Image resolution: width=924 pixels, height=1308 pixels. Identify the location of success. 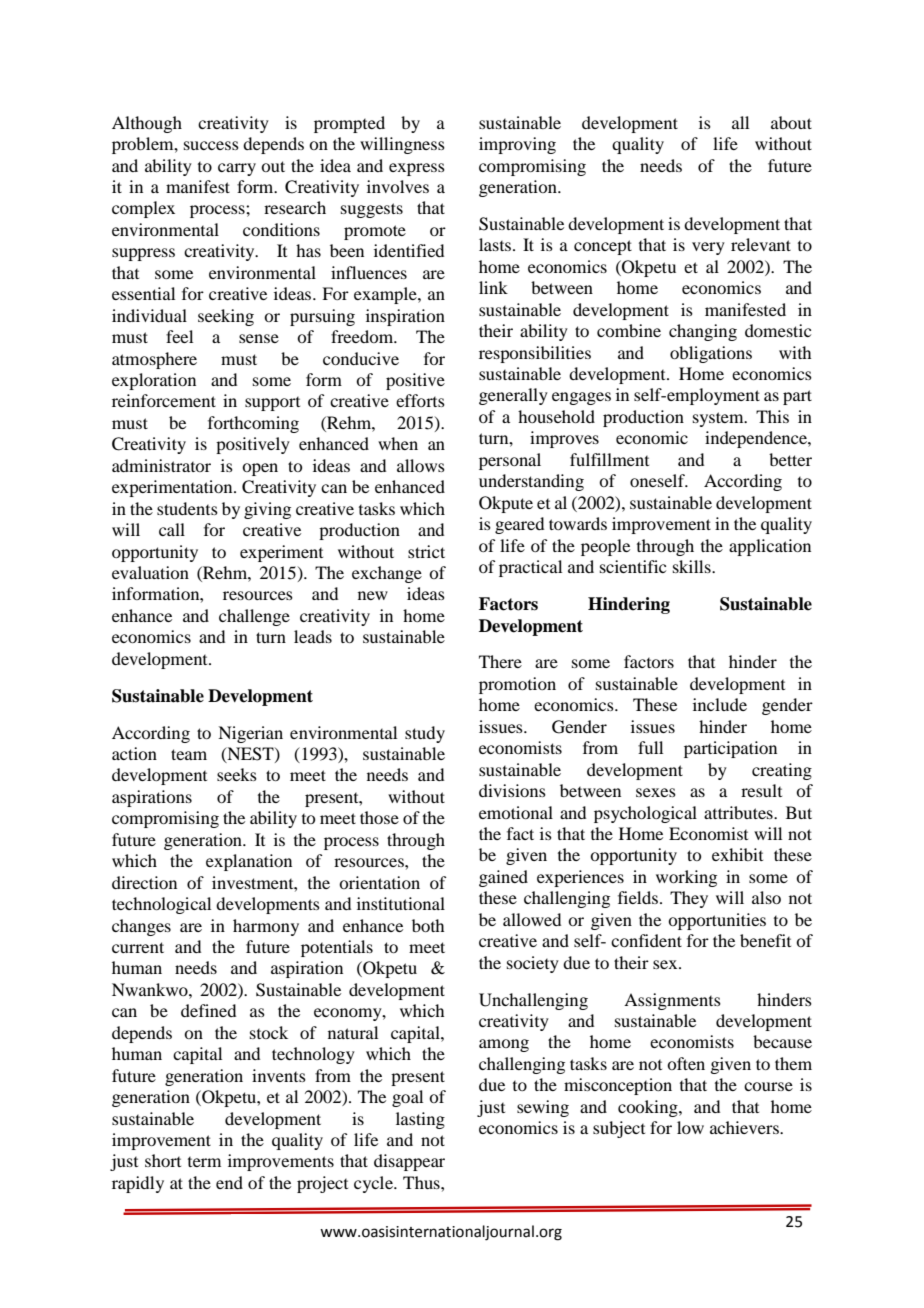
(211, 145).
